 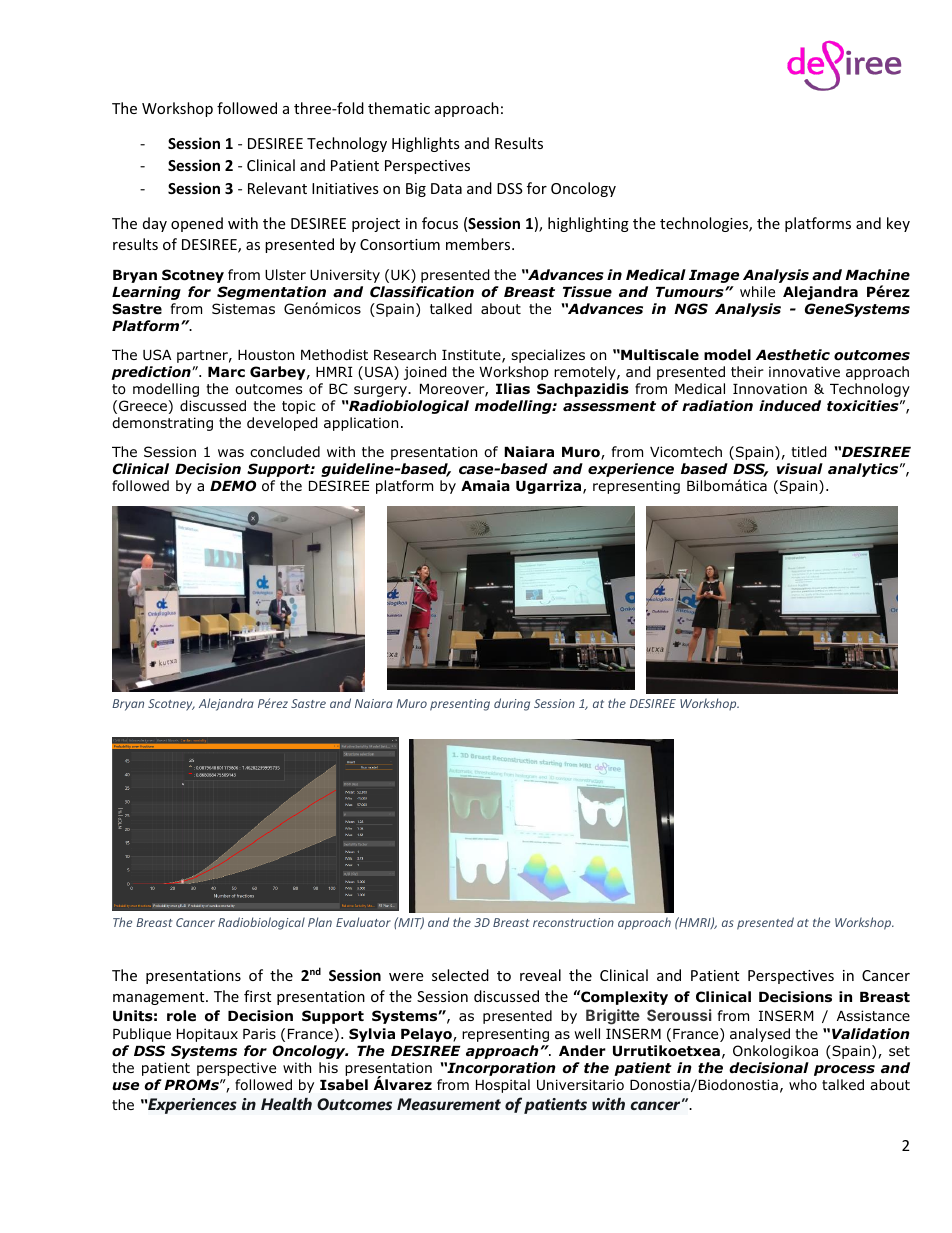 I want to click on during, so click(x=512, y=704).
